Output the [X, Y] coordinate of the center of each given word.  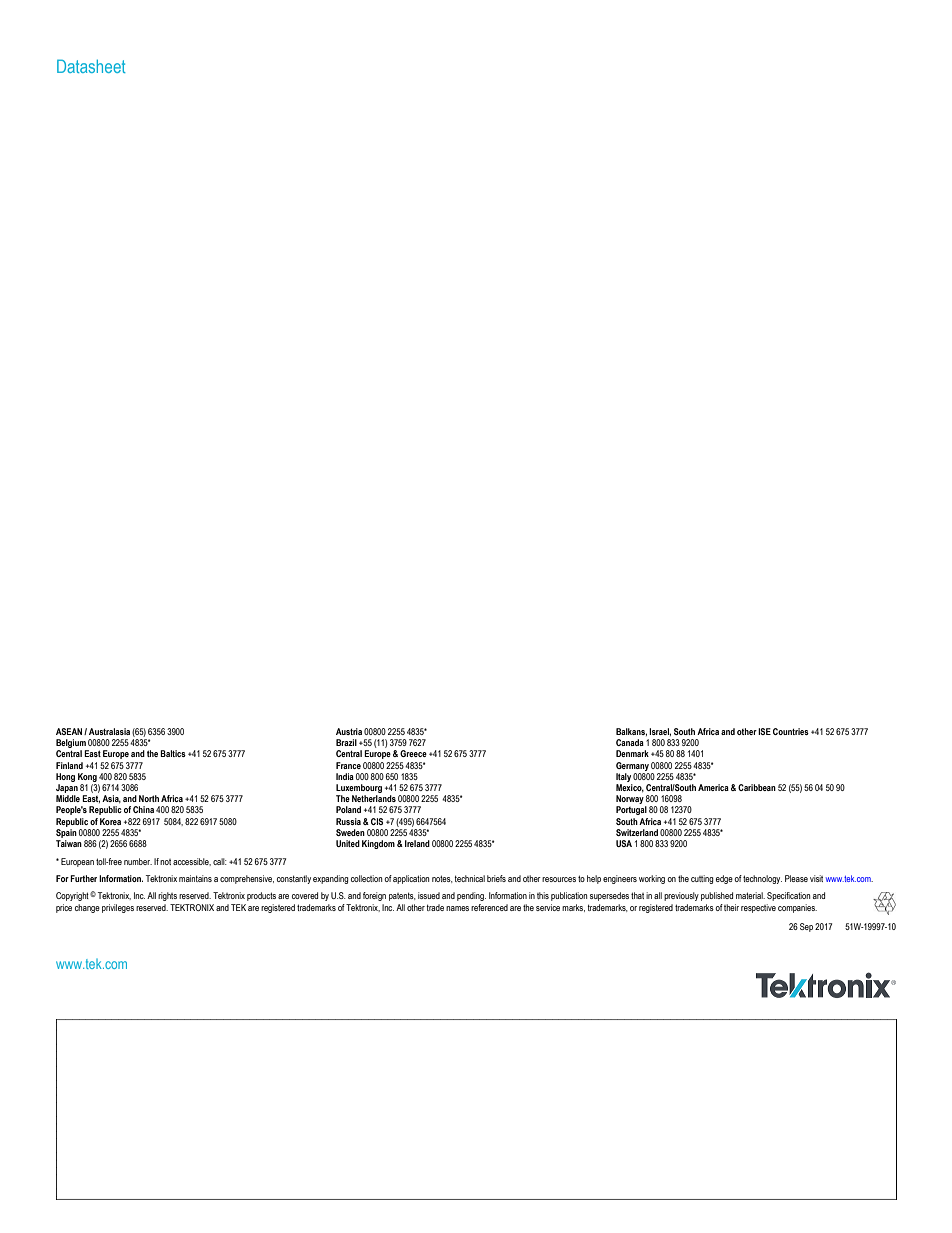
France [348, 765]
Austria [349, 731]
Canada [630, 742]
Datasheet [91, 66]
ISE [764, 731]
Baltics [173, 753]
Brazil [346, 742]
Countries [791, 731]
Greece [413, 753]
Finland [69, 765]
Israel [660, 732]
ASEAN [70, 731]
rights [167, 896]
